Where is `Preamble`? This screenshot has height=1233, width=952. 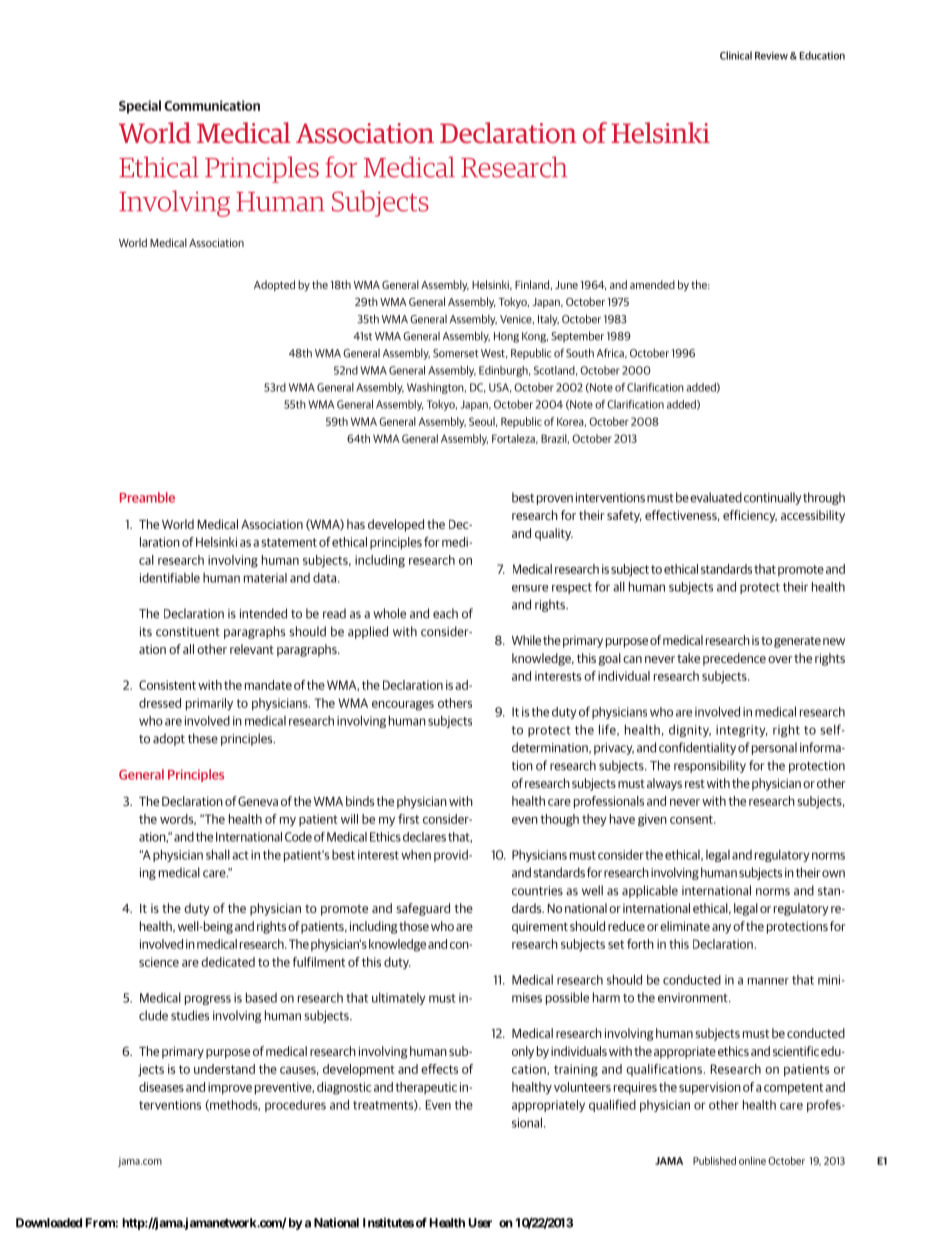 Preamble is located at coordinates (147, 497).
